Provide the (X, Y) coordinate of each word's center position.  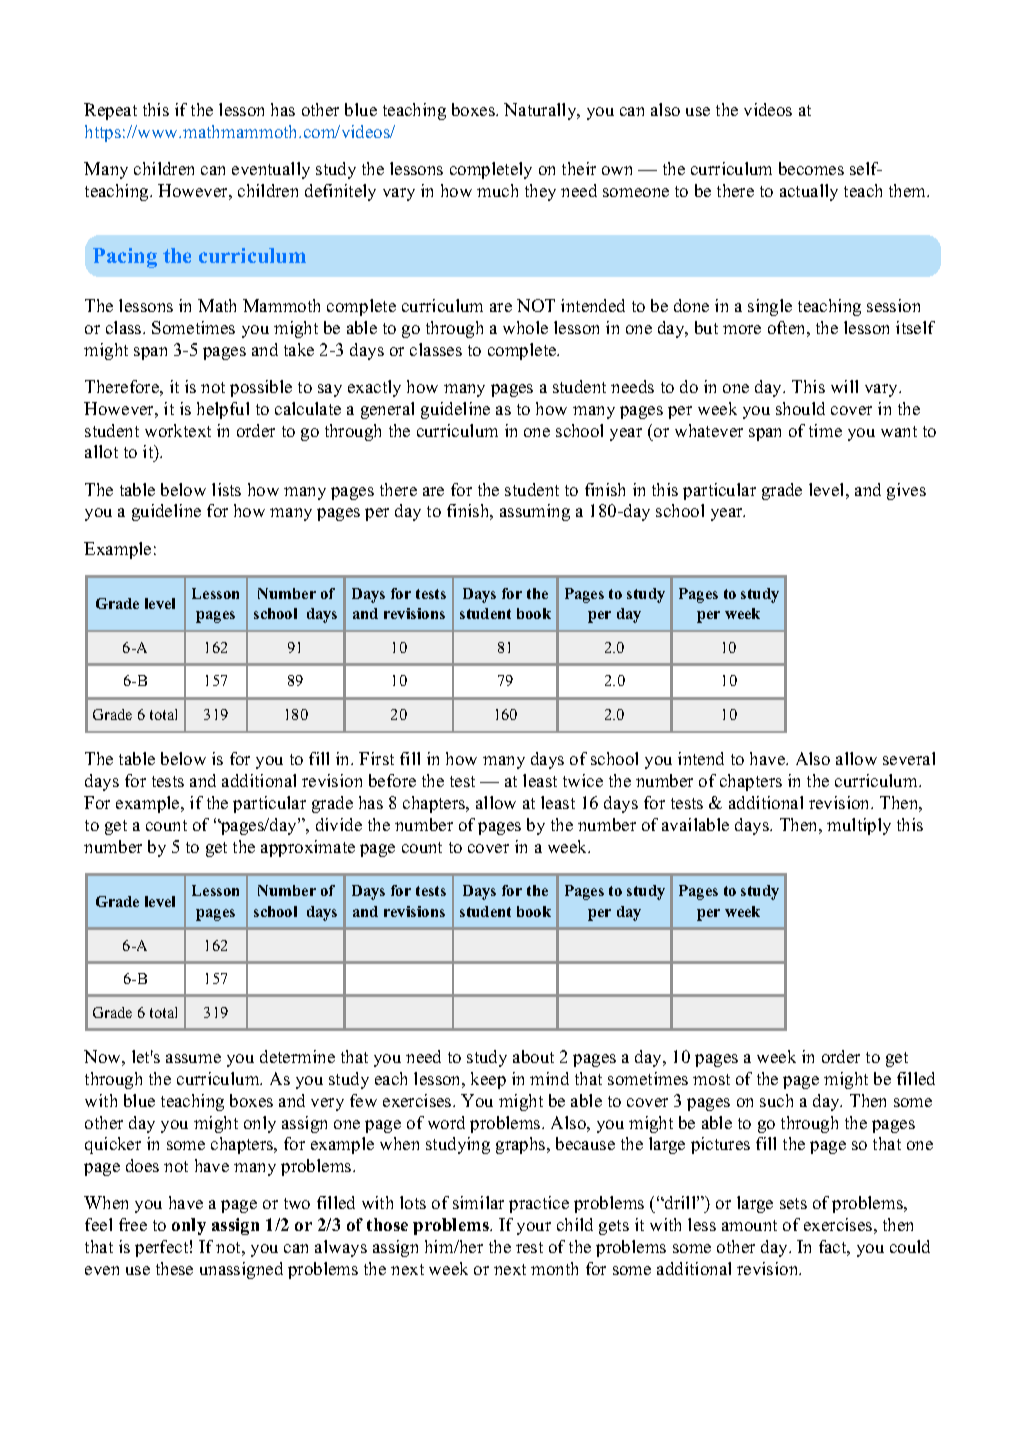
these (174, 1268)
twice (583, 780)
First (376, 758)
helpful (223, 410)
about (533, 1056)
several (909, 758)
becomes (811, 168)
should (800, 408)
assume (193, 1058)
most (711, 1079)
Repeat (110, 111)
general (387, 410)
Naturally (541, 111)
